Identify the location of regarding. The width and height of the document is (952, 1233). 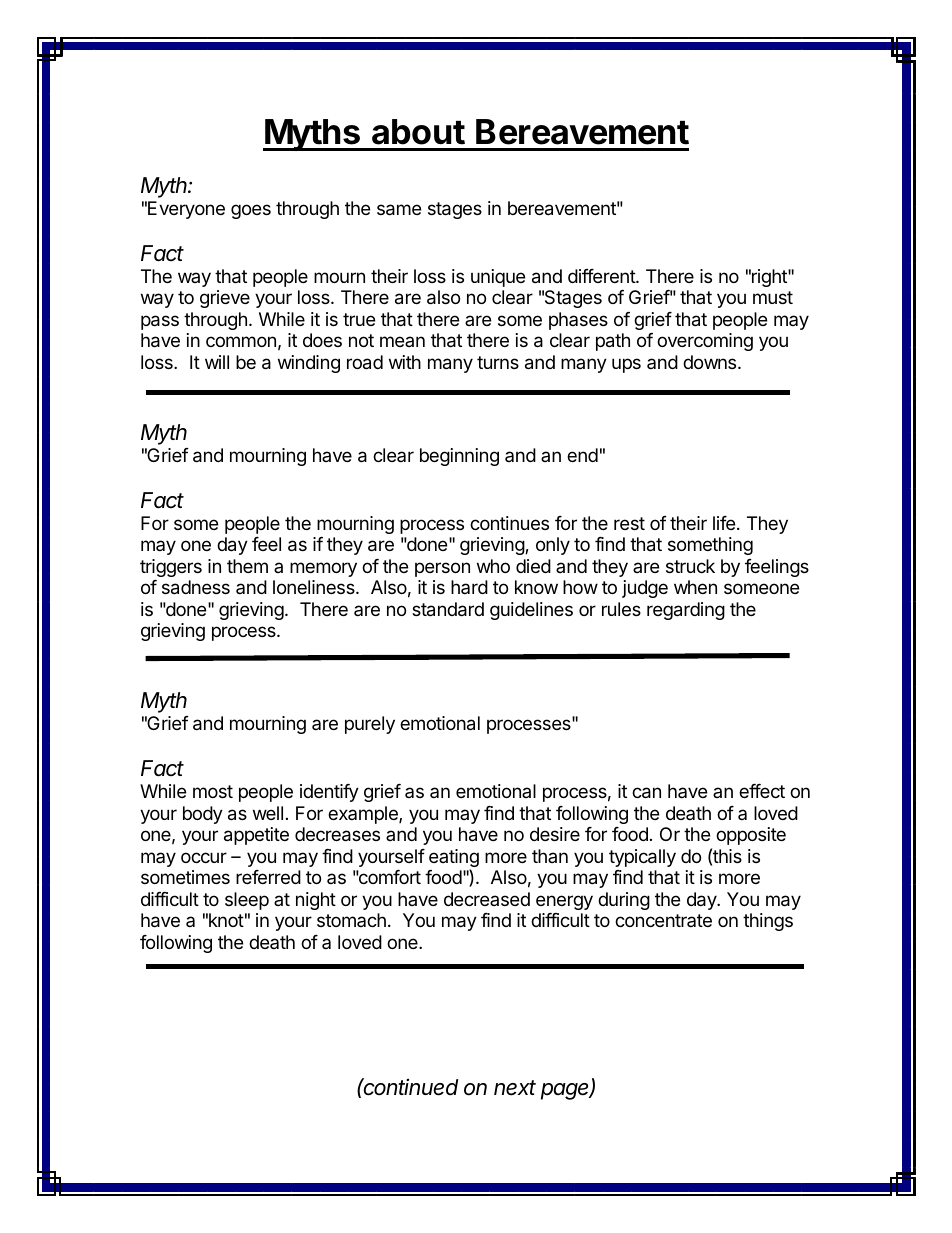
(686, 611).
